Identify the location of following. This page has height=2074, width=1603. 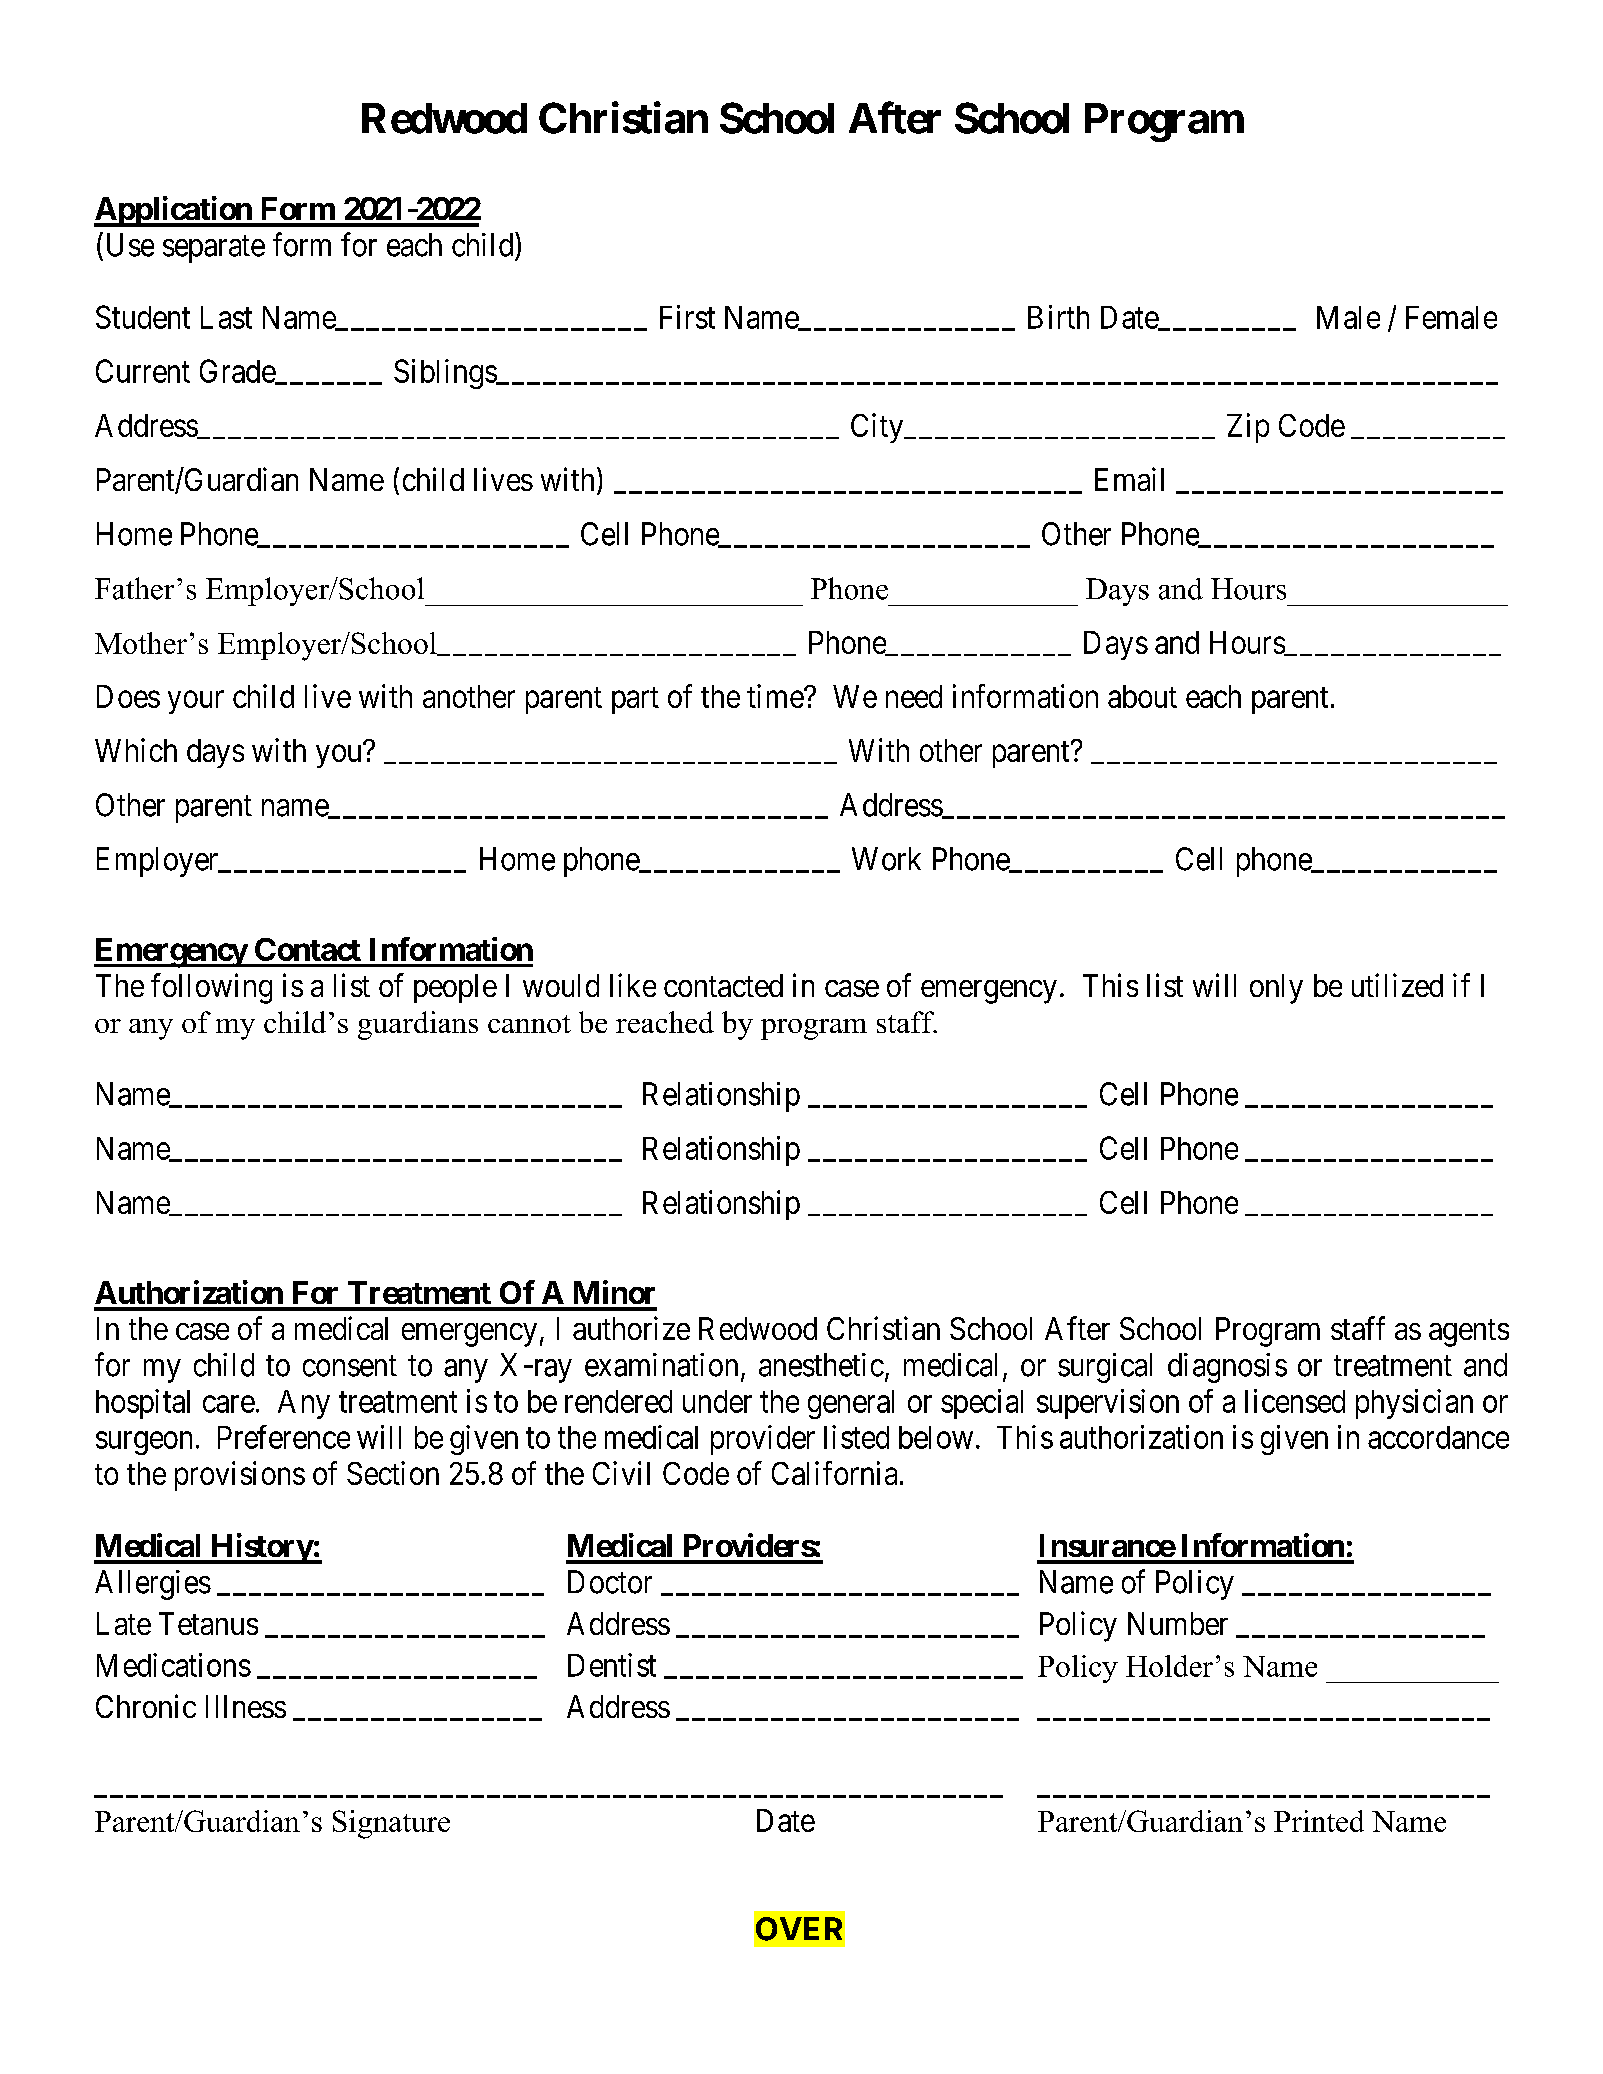
(211, 988).
